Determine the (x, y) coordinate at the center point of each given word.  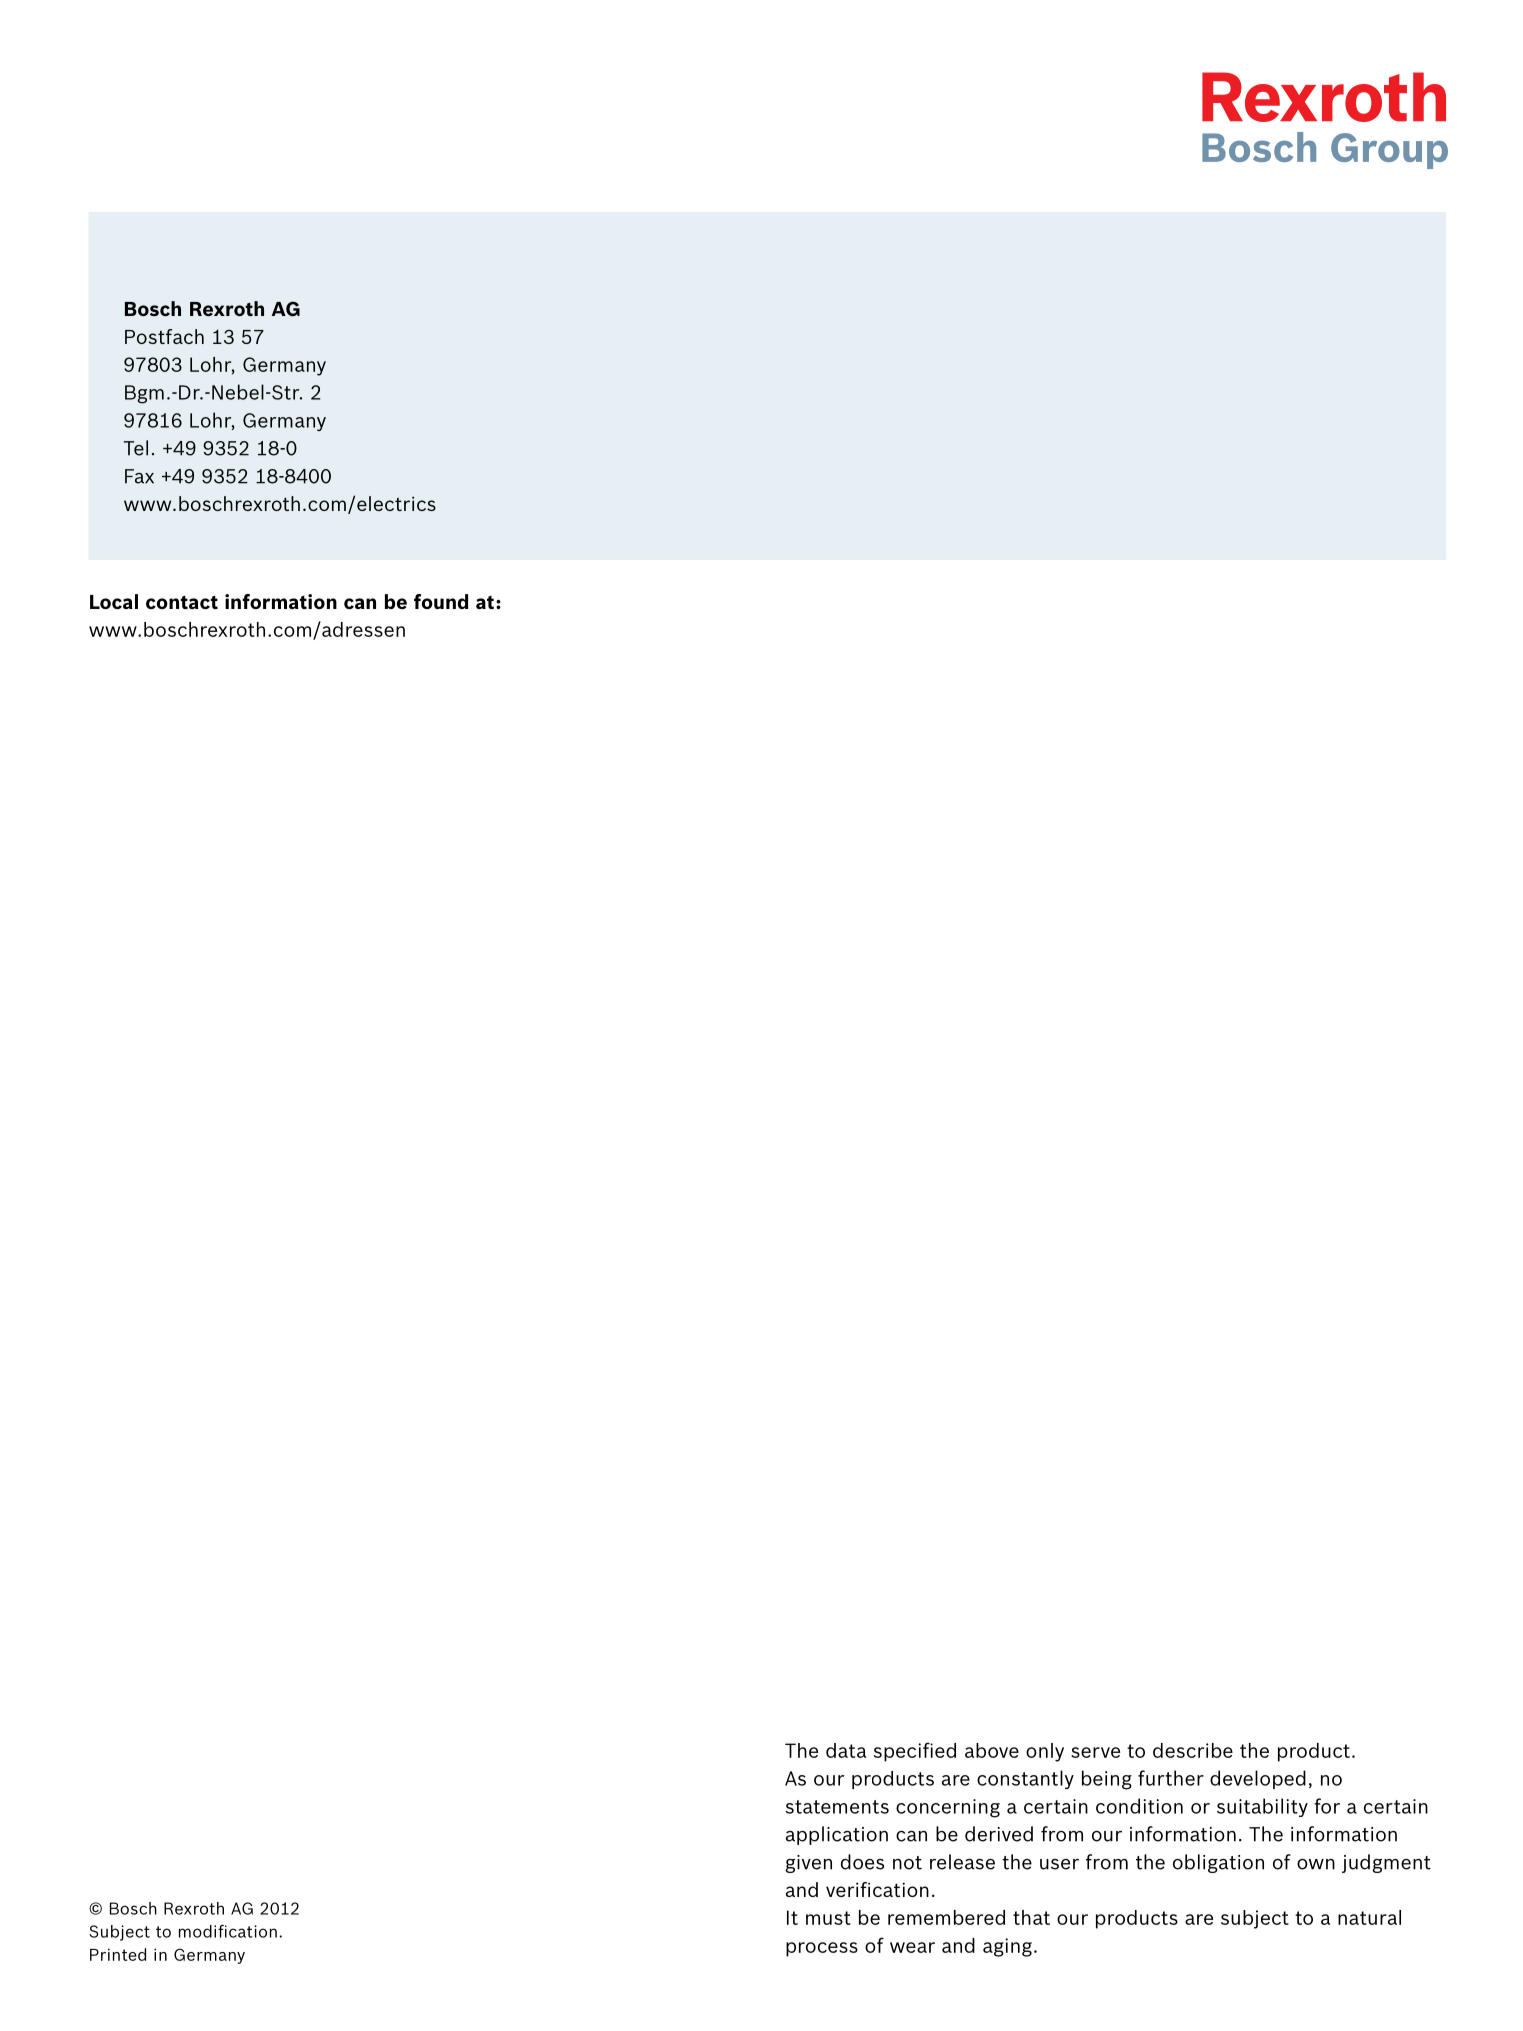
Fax (139, 476)
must (828, 1918)
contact (182, 602)
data (846, 1750)
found (441, 601)
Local (114, 601)
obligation (1218, 1863)
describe (1193, 1750)
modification (228, 1931)
